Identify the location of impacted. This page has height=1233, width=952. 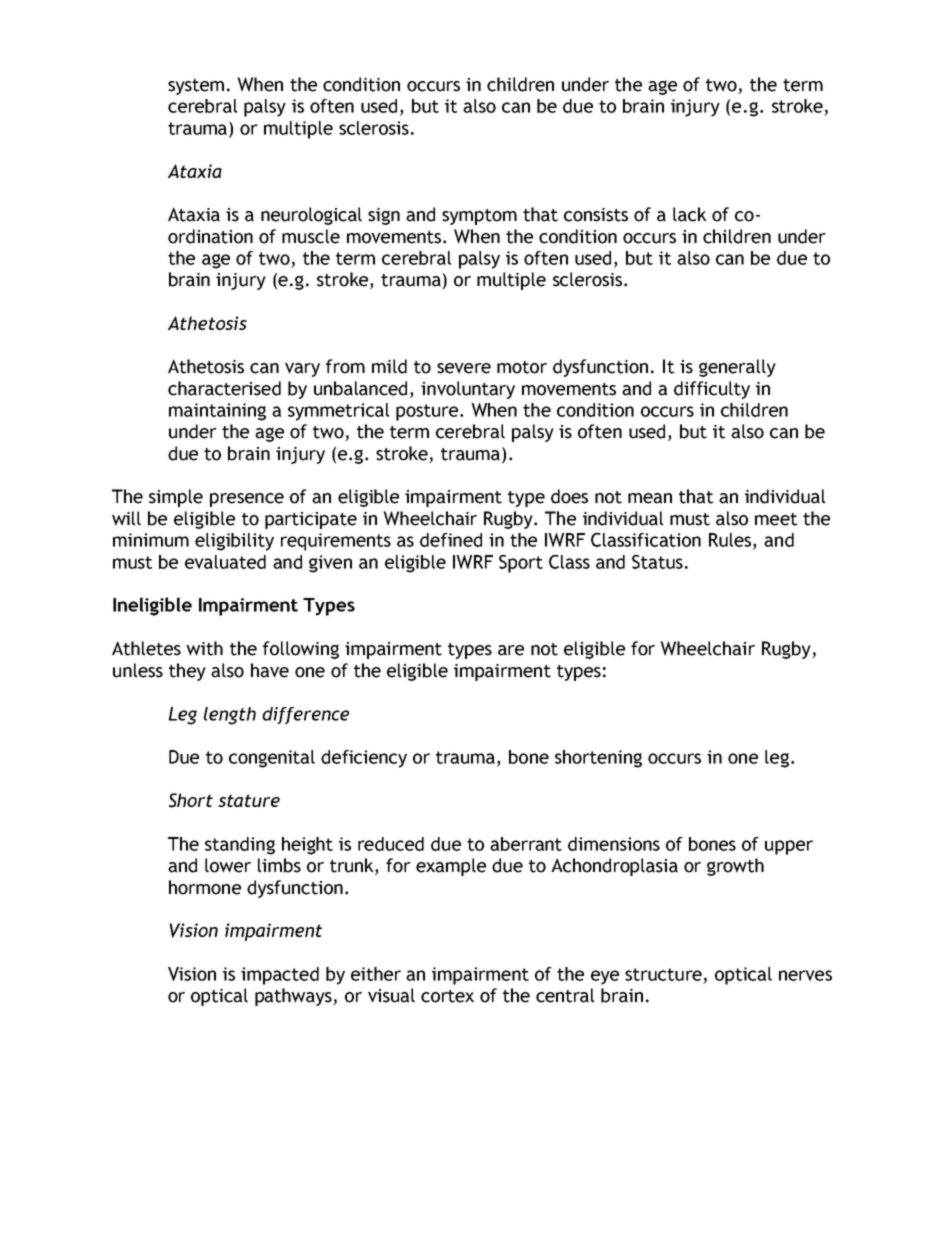
(280, 976).
